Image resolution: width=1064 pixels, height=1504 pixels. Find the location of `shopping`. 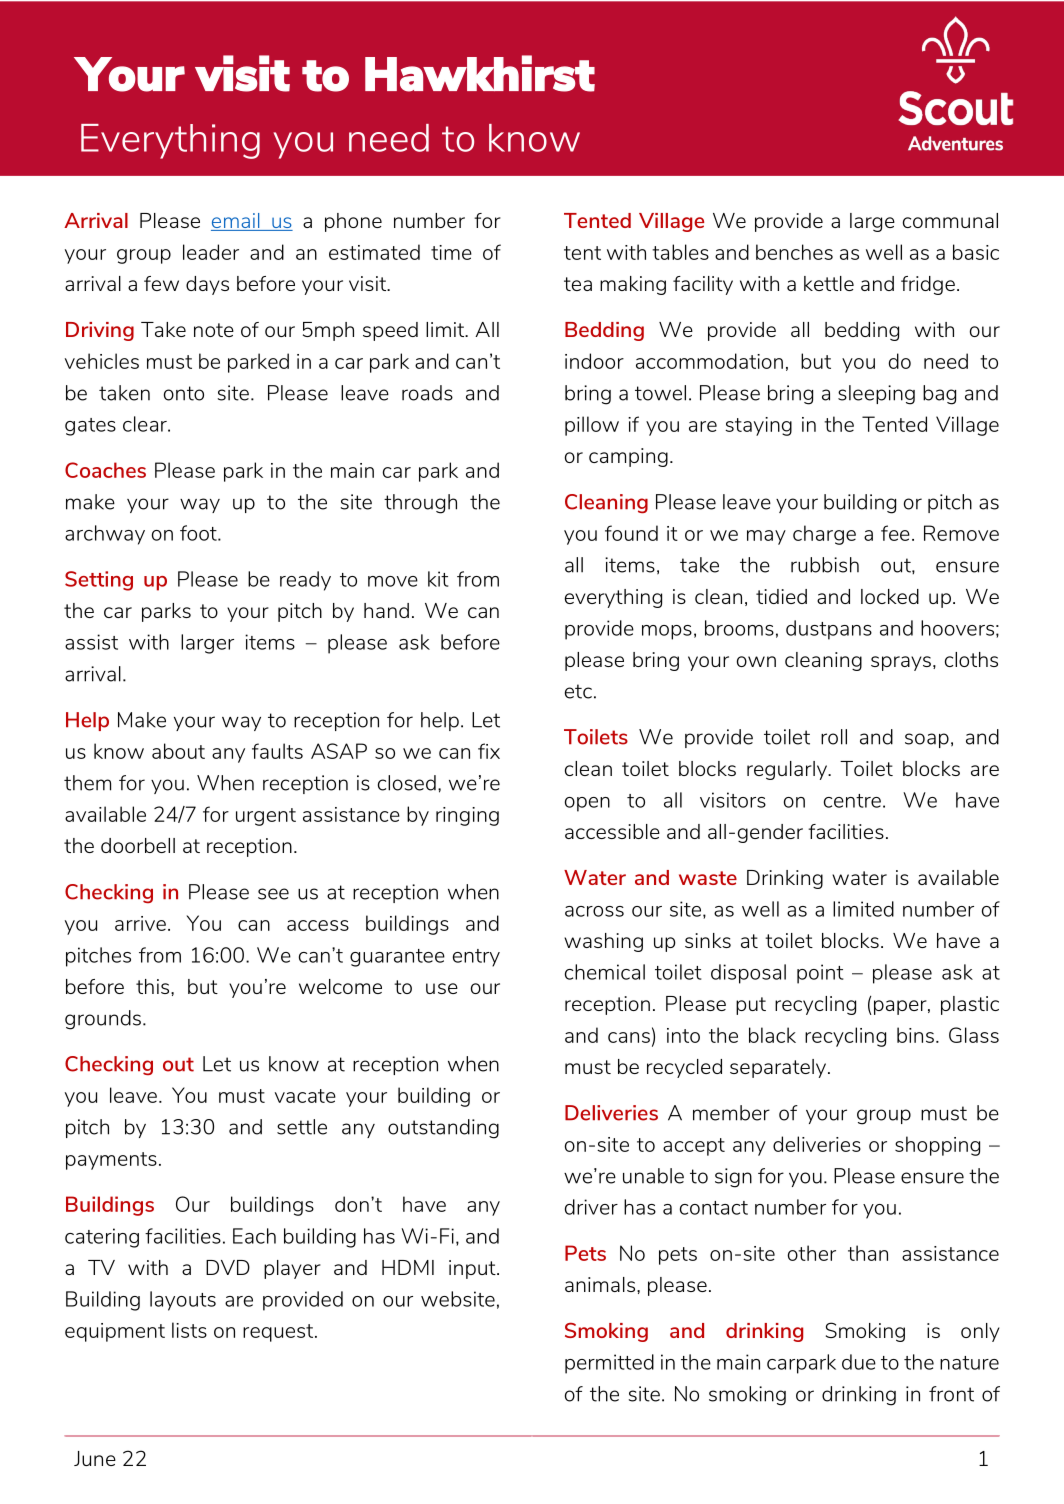

shopping is located at coordinates (937, 1146).
